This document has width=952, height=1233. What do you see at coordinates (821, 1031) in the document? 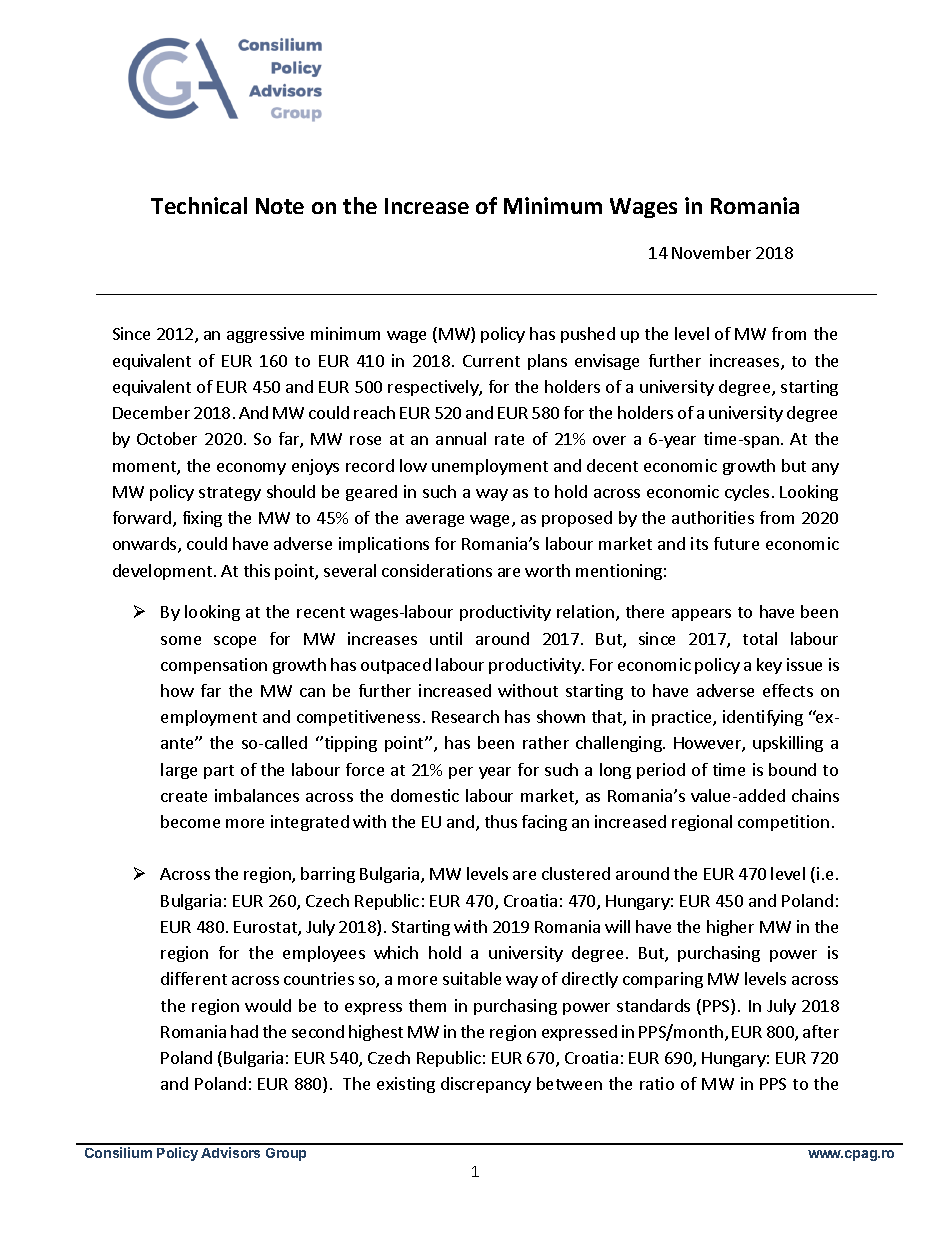
I see `after` at bounding box center [821, 1031].
